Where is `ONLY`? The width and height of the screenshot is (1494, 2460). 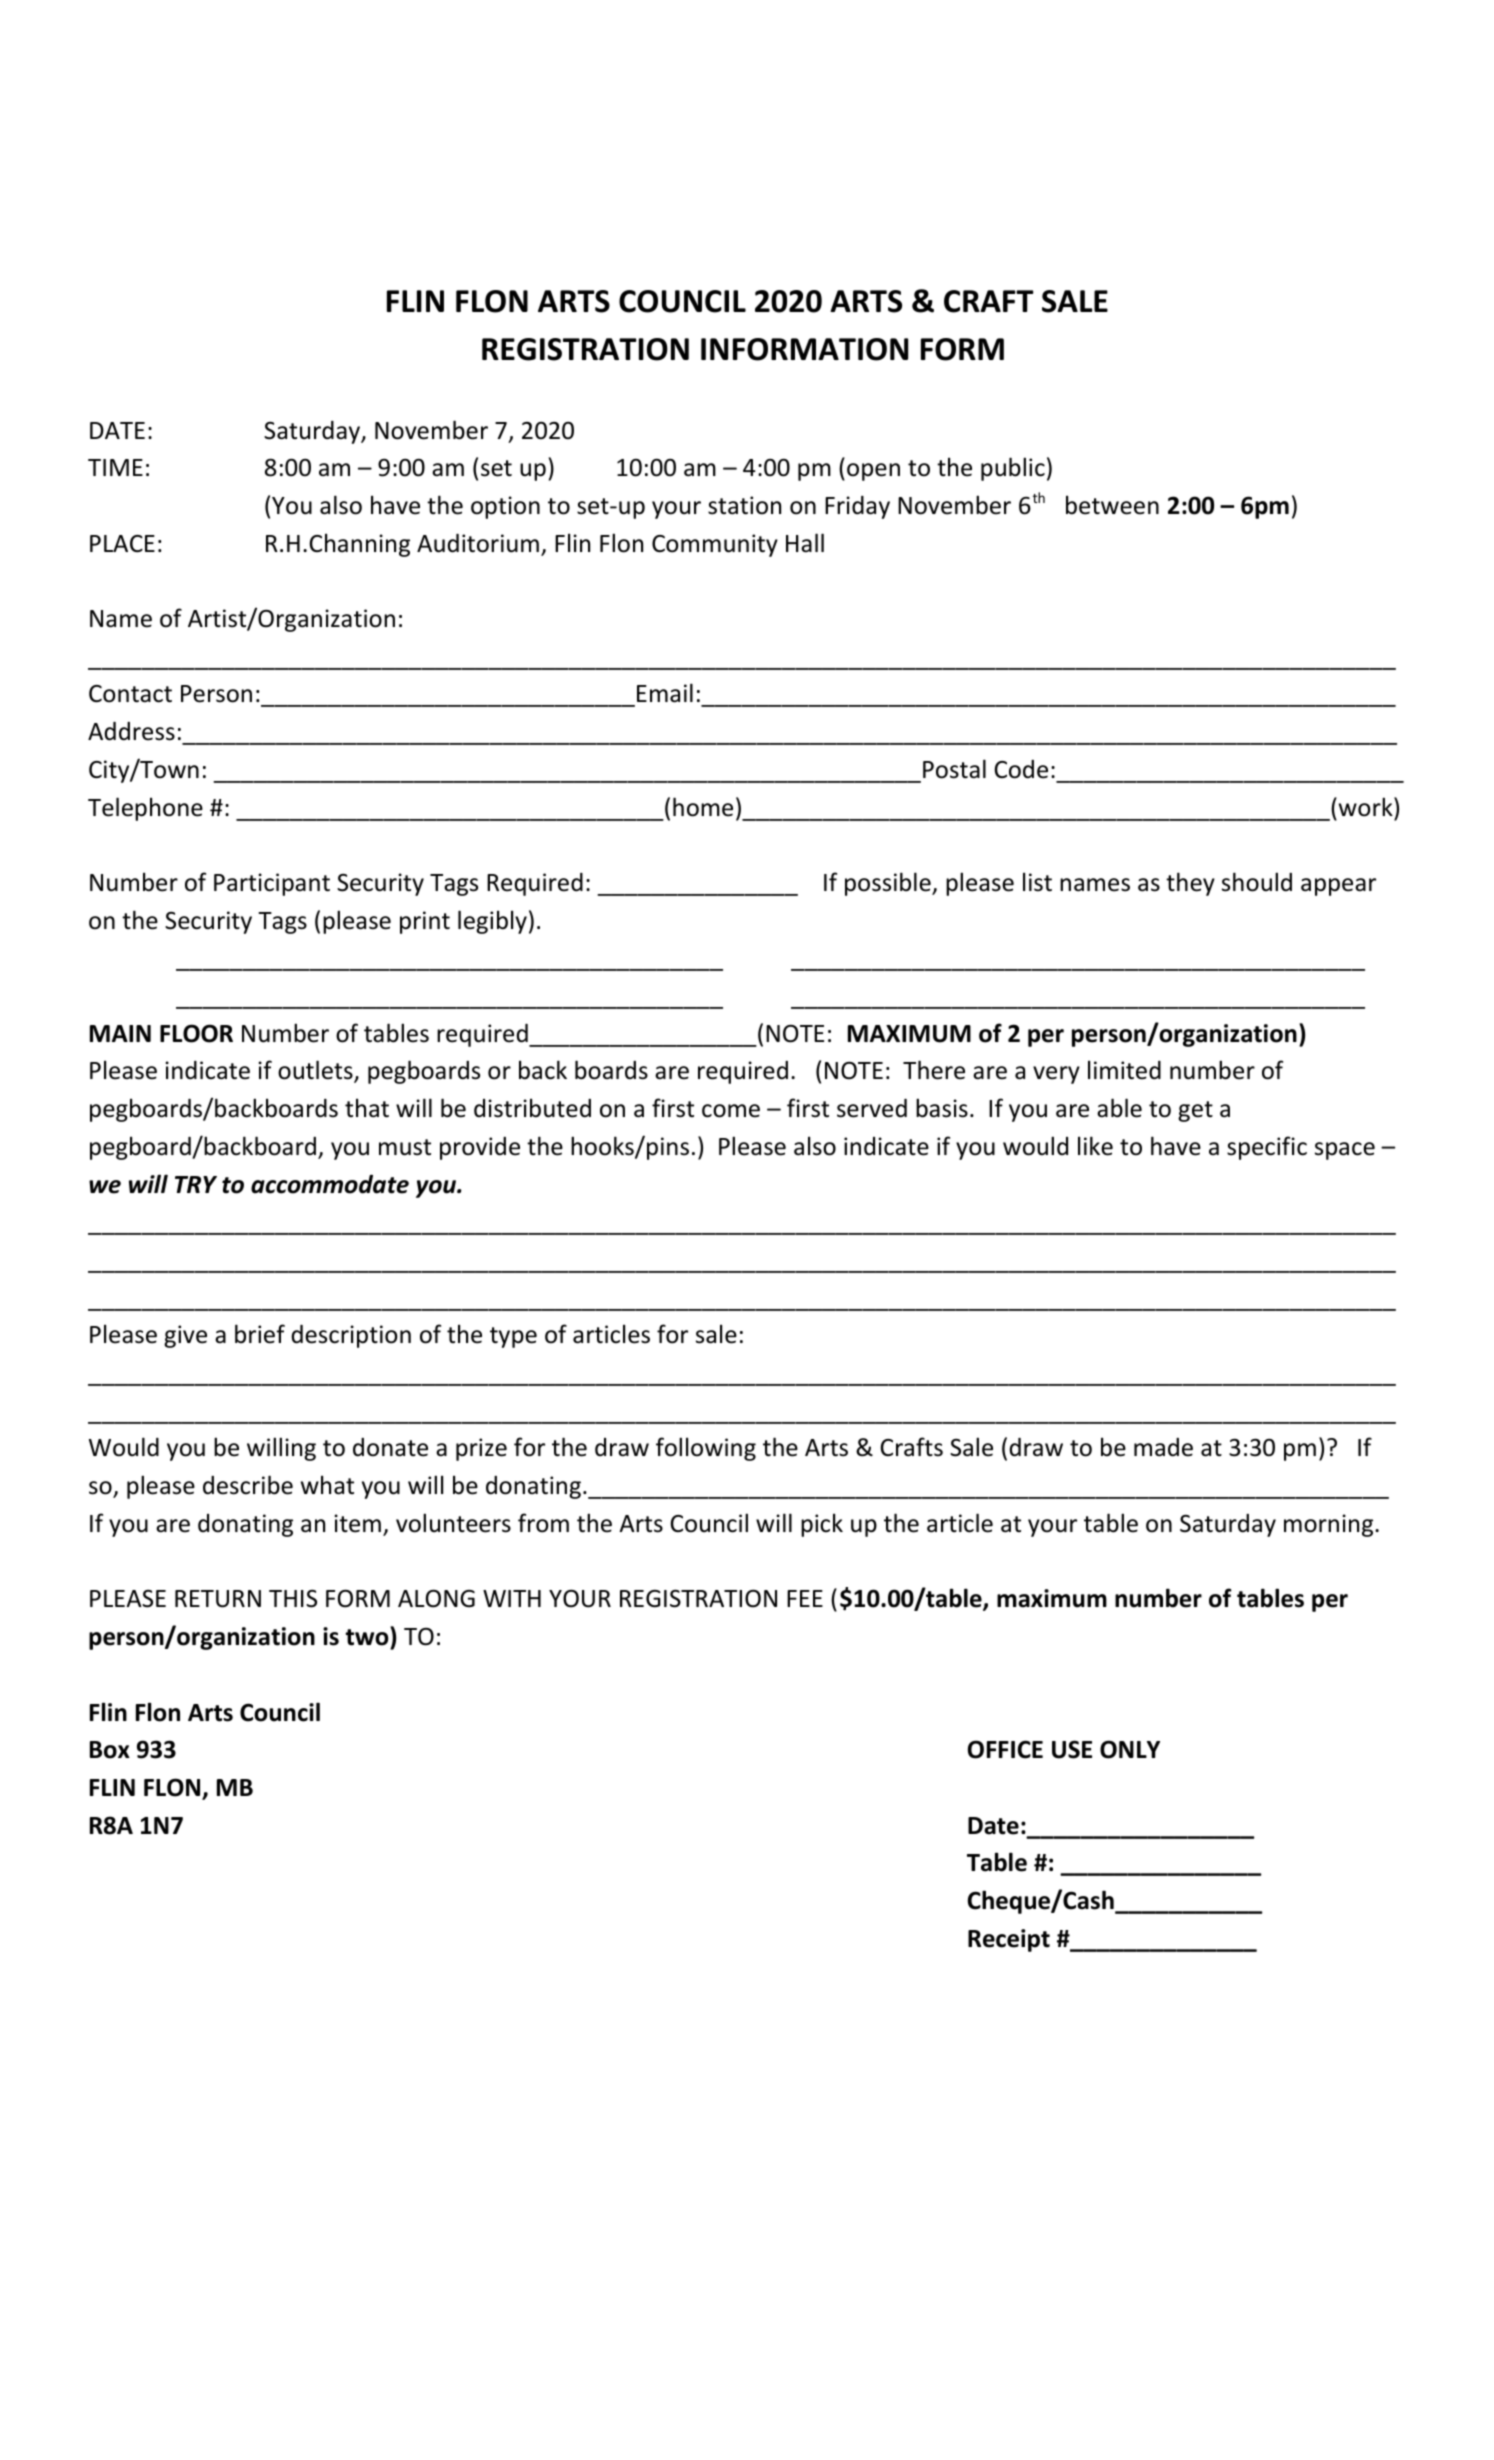 ONLY is located at coordinates (1130, 1749).
